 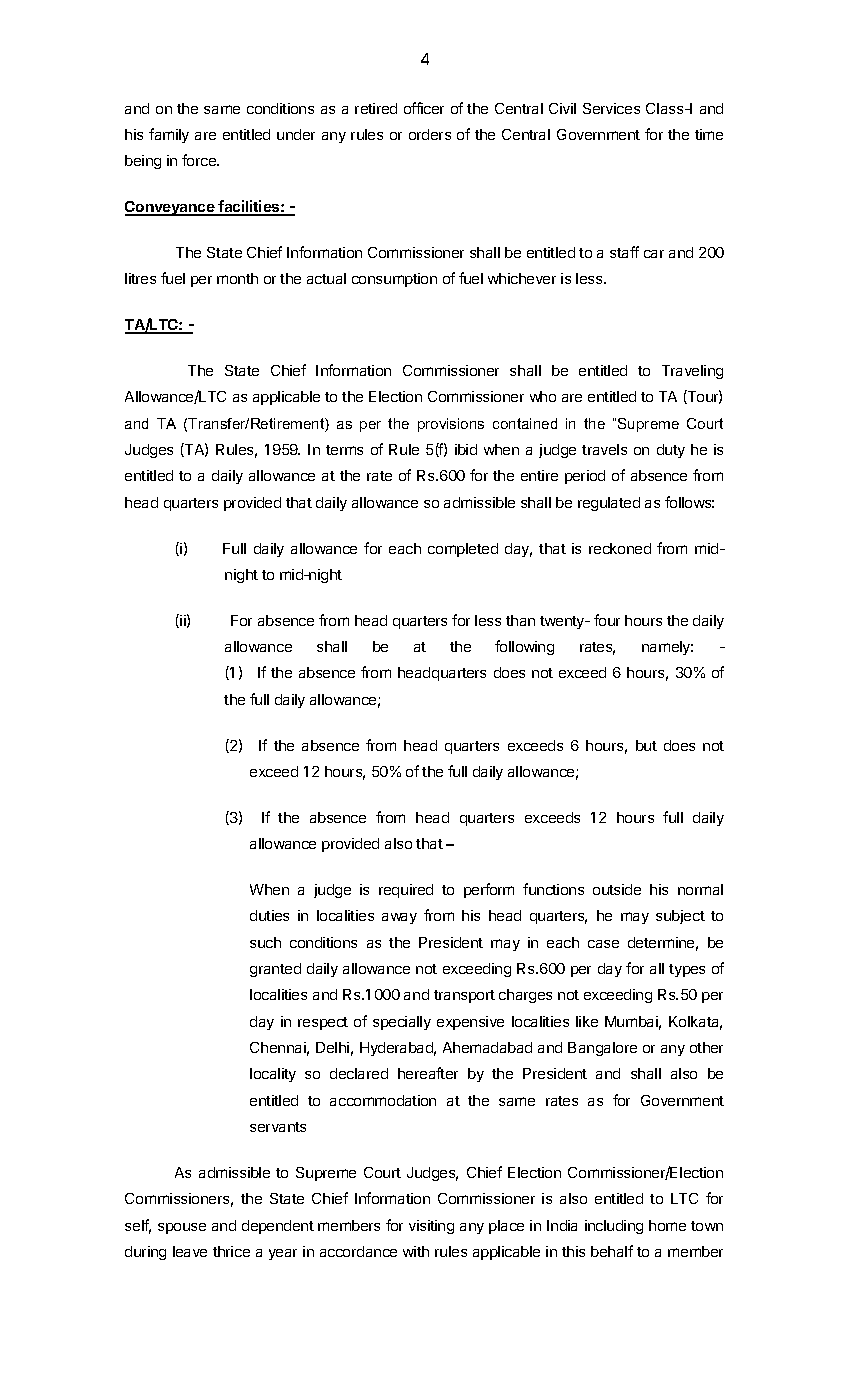 I want to click on orders, so click(x=430, y=134).
